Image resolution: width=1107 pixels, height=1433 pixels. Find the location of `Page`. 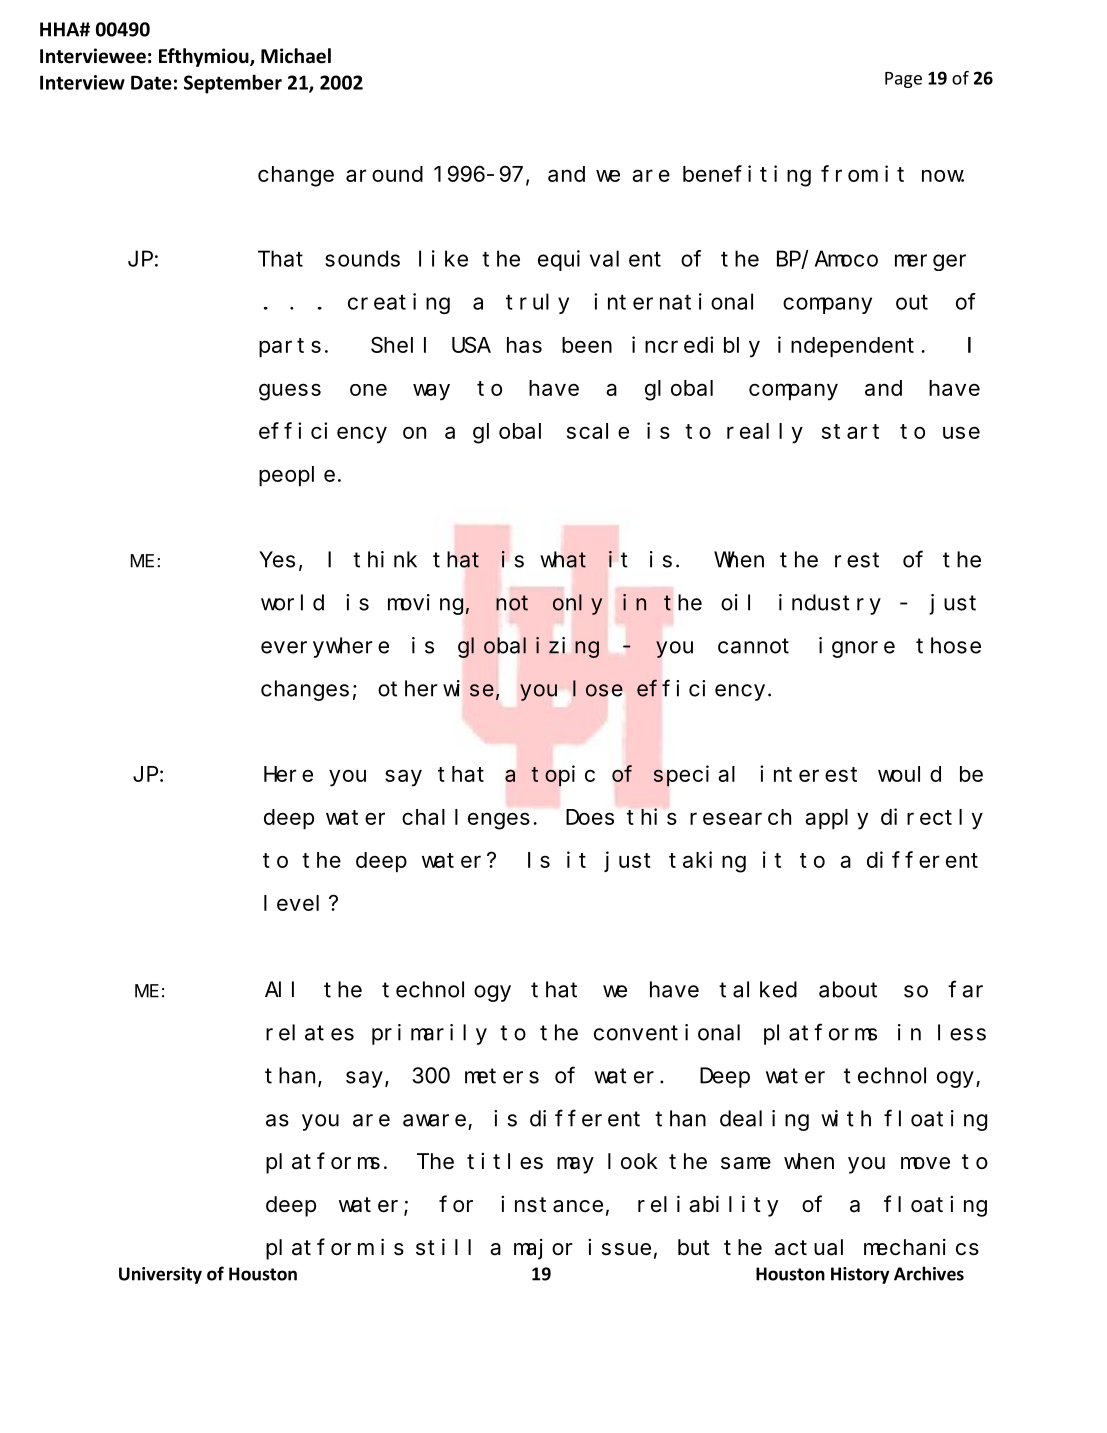

Page is located at coordinates (903, 80).
